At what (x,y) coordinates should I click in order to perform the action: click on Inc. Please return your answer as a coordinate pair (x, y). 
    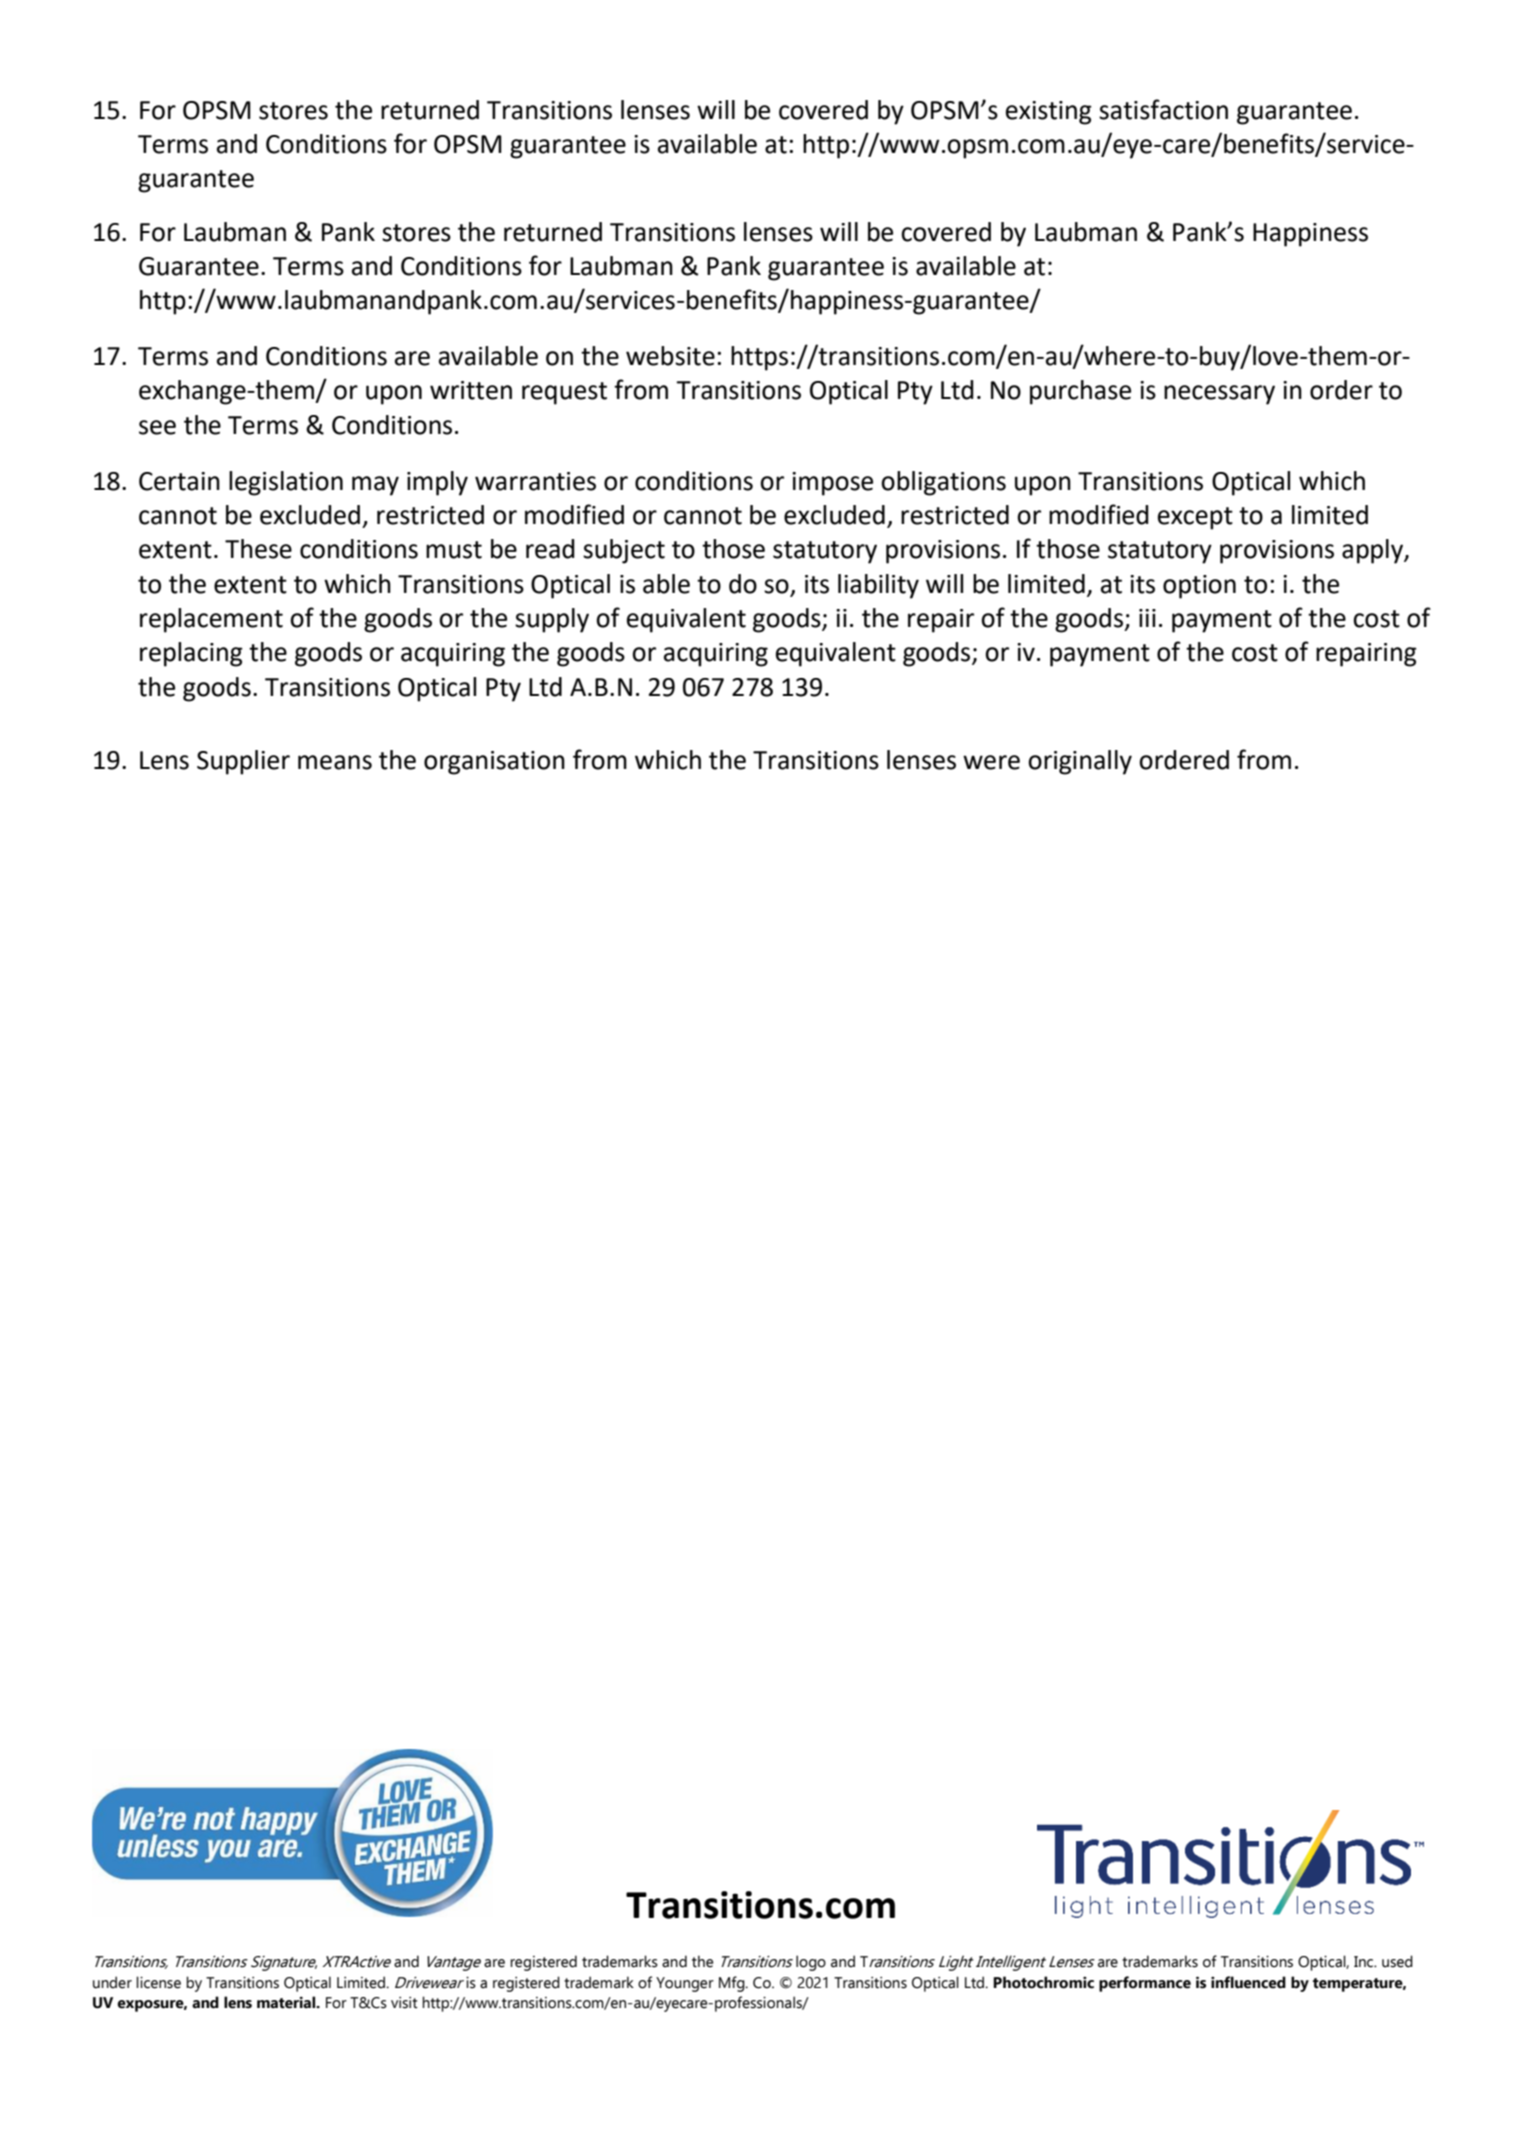
    Looking at the image, I should click on (1365, 1962).
